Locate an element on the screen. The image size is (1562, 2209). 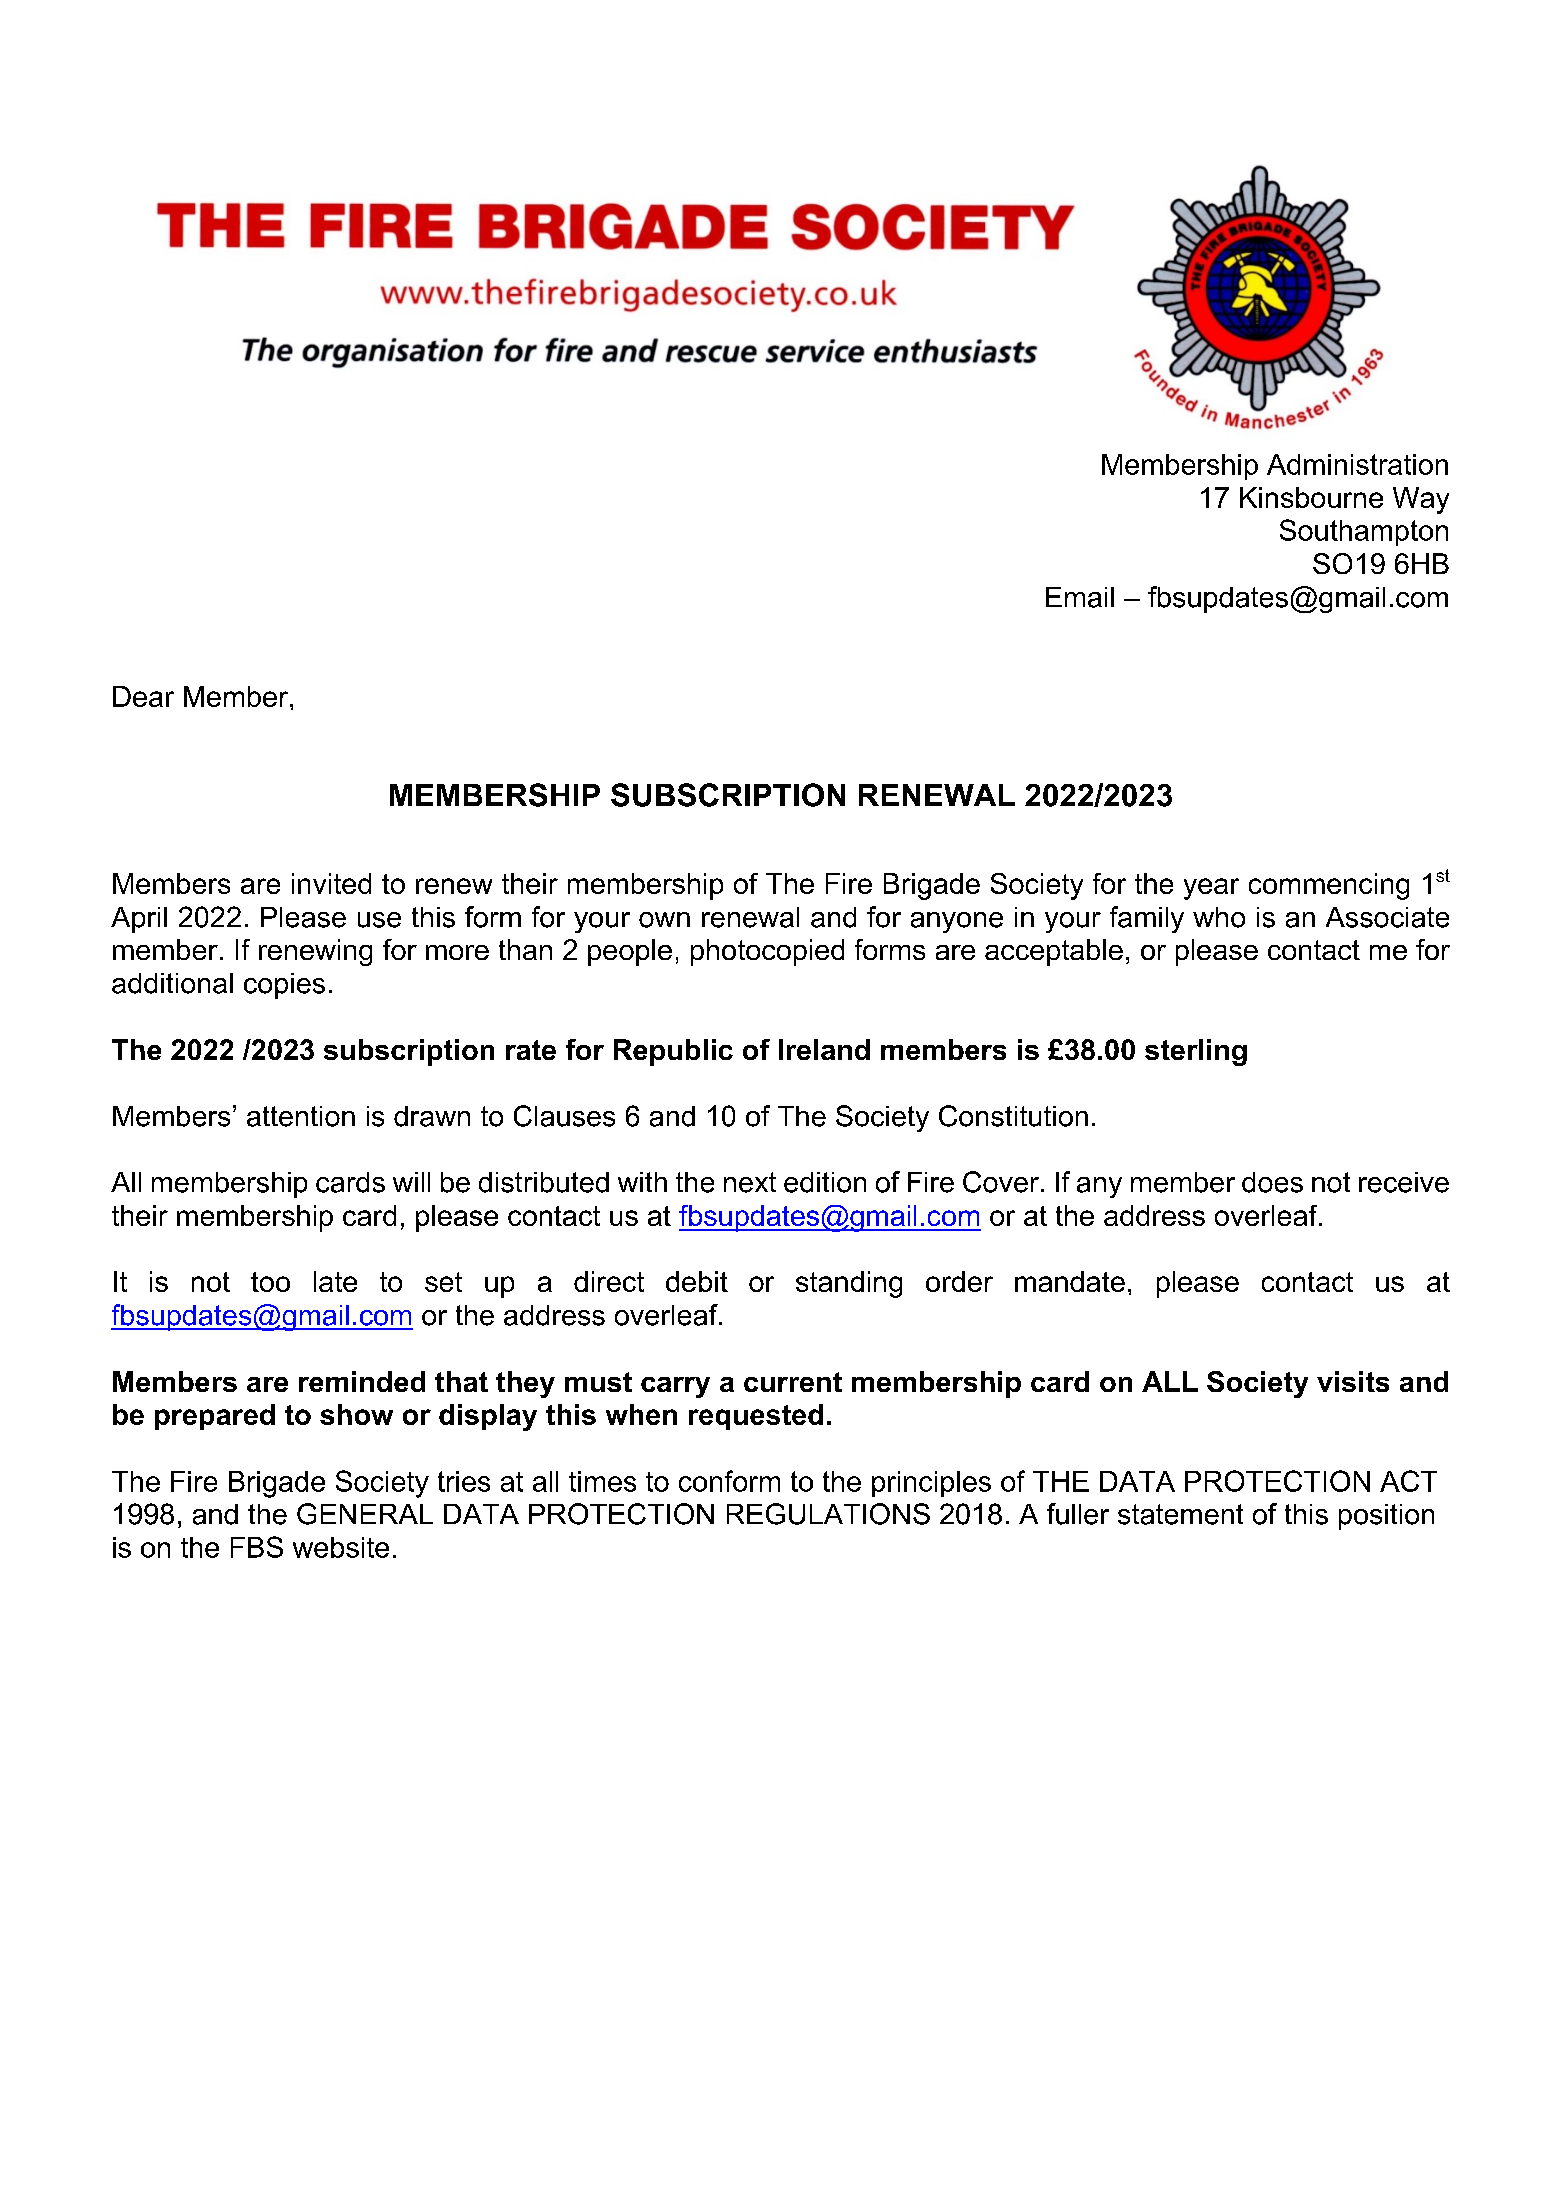
Administration is located at coordinates (1357, 464).
